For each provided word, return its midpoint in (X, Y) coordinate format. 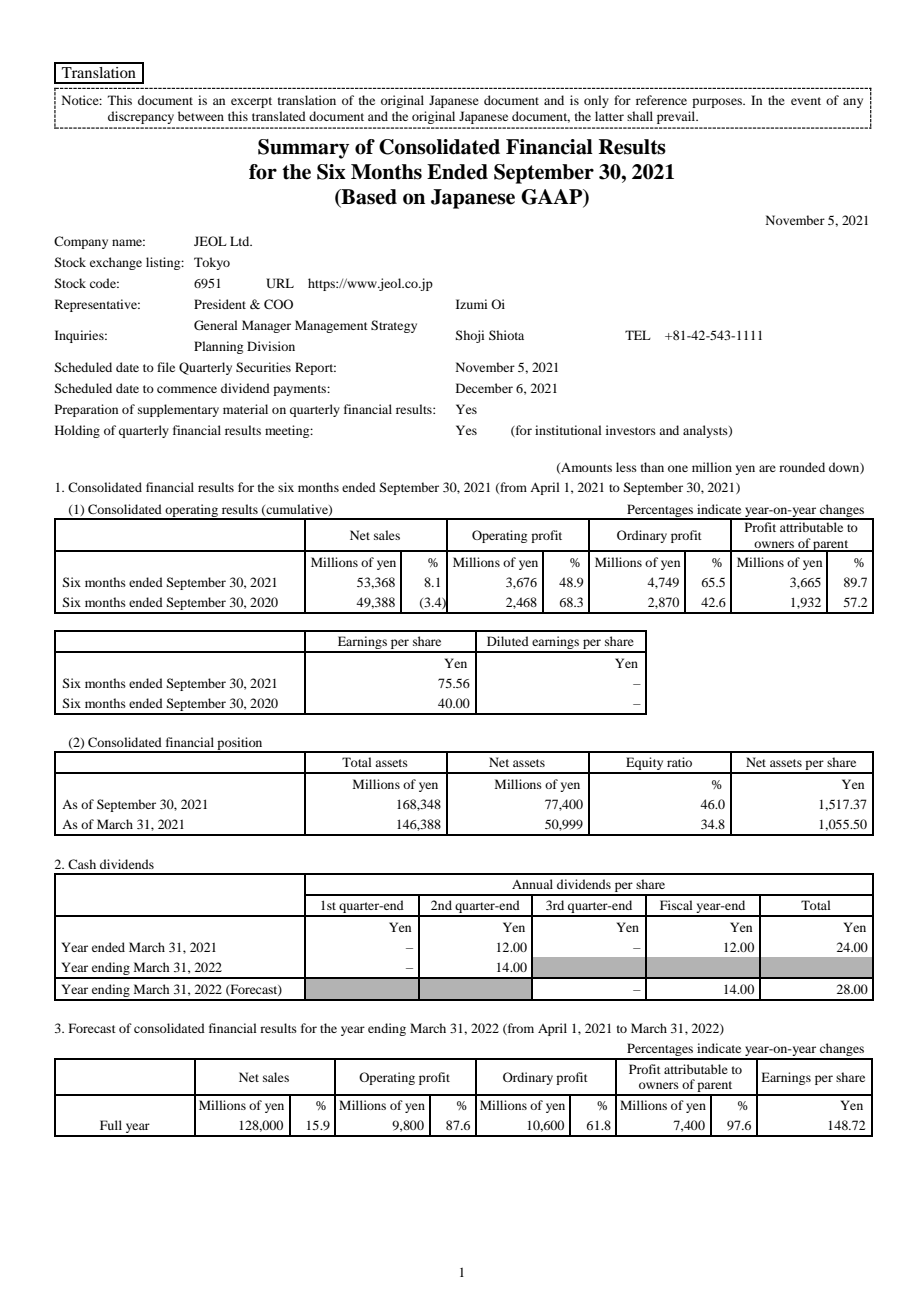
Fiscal (676, 905)
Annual (532, 884)
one (678, 468)
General (216, 325)
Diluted (508, 641)
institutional (568, 430)
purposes (718, 103)
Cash (82, 864)
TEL (638, 335)
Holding (77, 431)
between (201, 116)
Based (368, 197)
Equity (645, 765)
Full (111, 1125)
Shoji (469, 336)
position (240, 745)
